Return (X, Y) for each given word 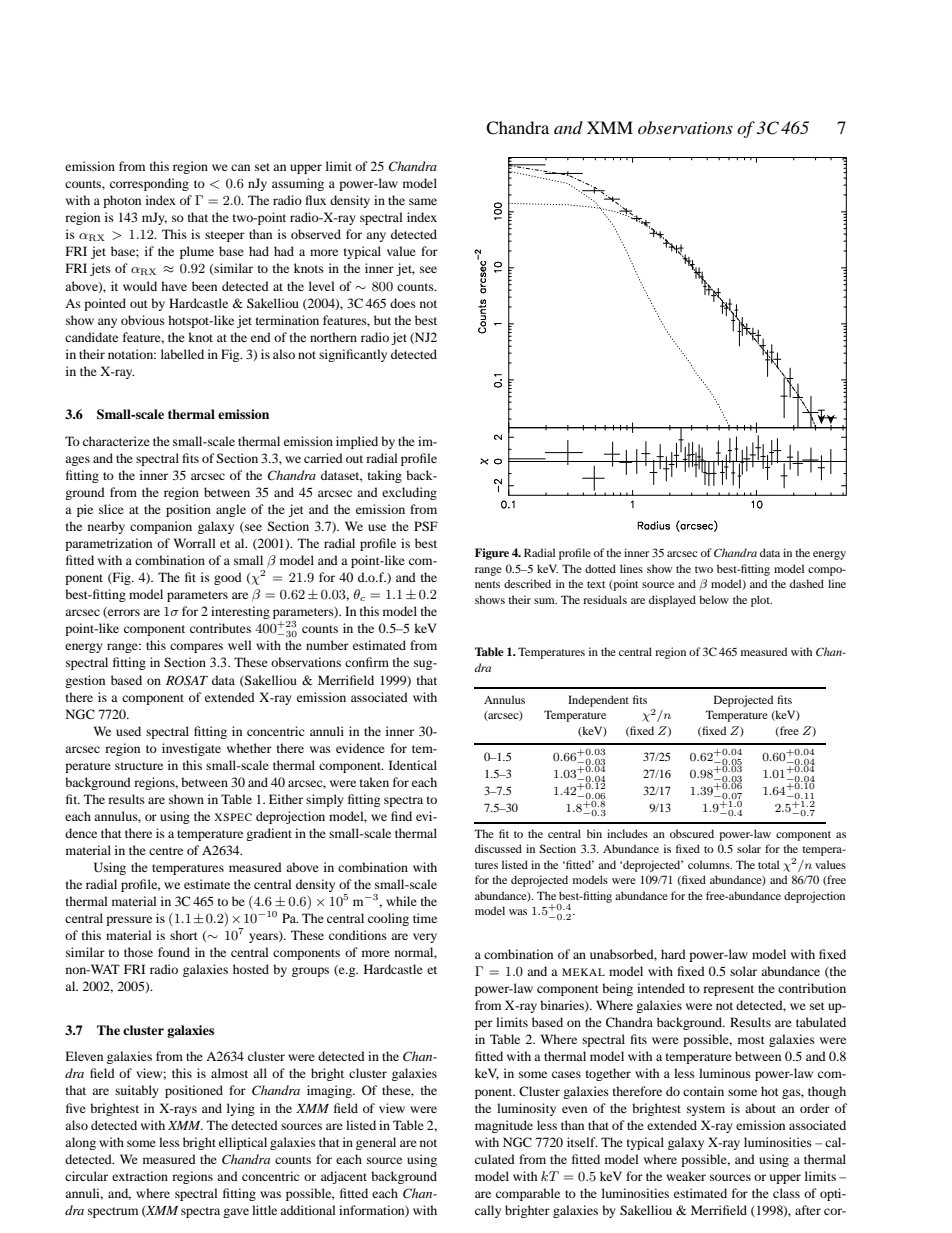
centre (166, 851)
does (403, 303)
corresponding (149, 184)
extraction (140, 1176)
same (423, 201)
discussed (498, 848)
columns (710, 864)
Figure (492, 554)
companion (161, 527)
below (714, 599)
